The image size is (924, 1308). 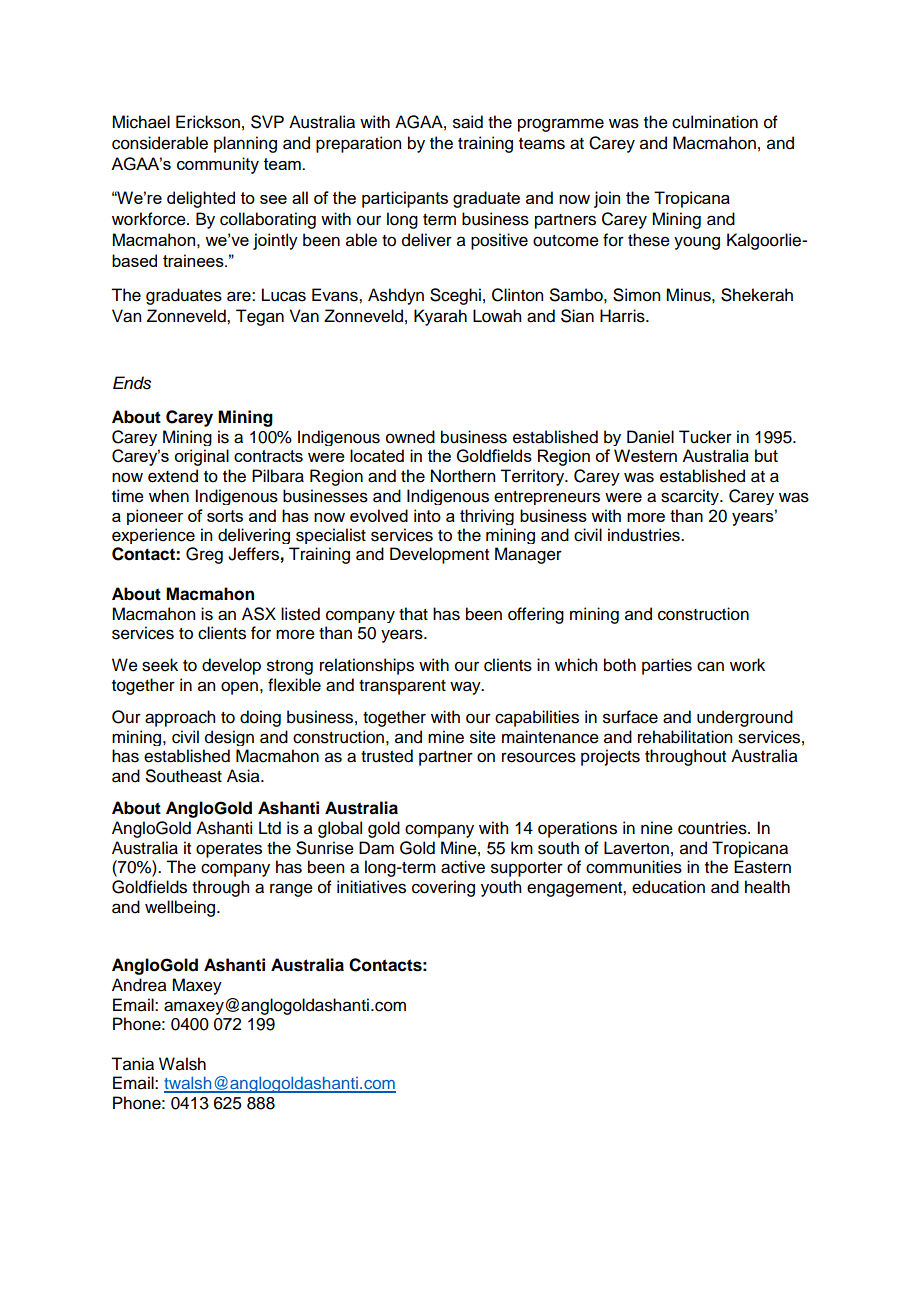 I want to click on Tegan, so click(x=260, y=317).
